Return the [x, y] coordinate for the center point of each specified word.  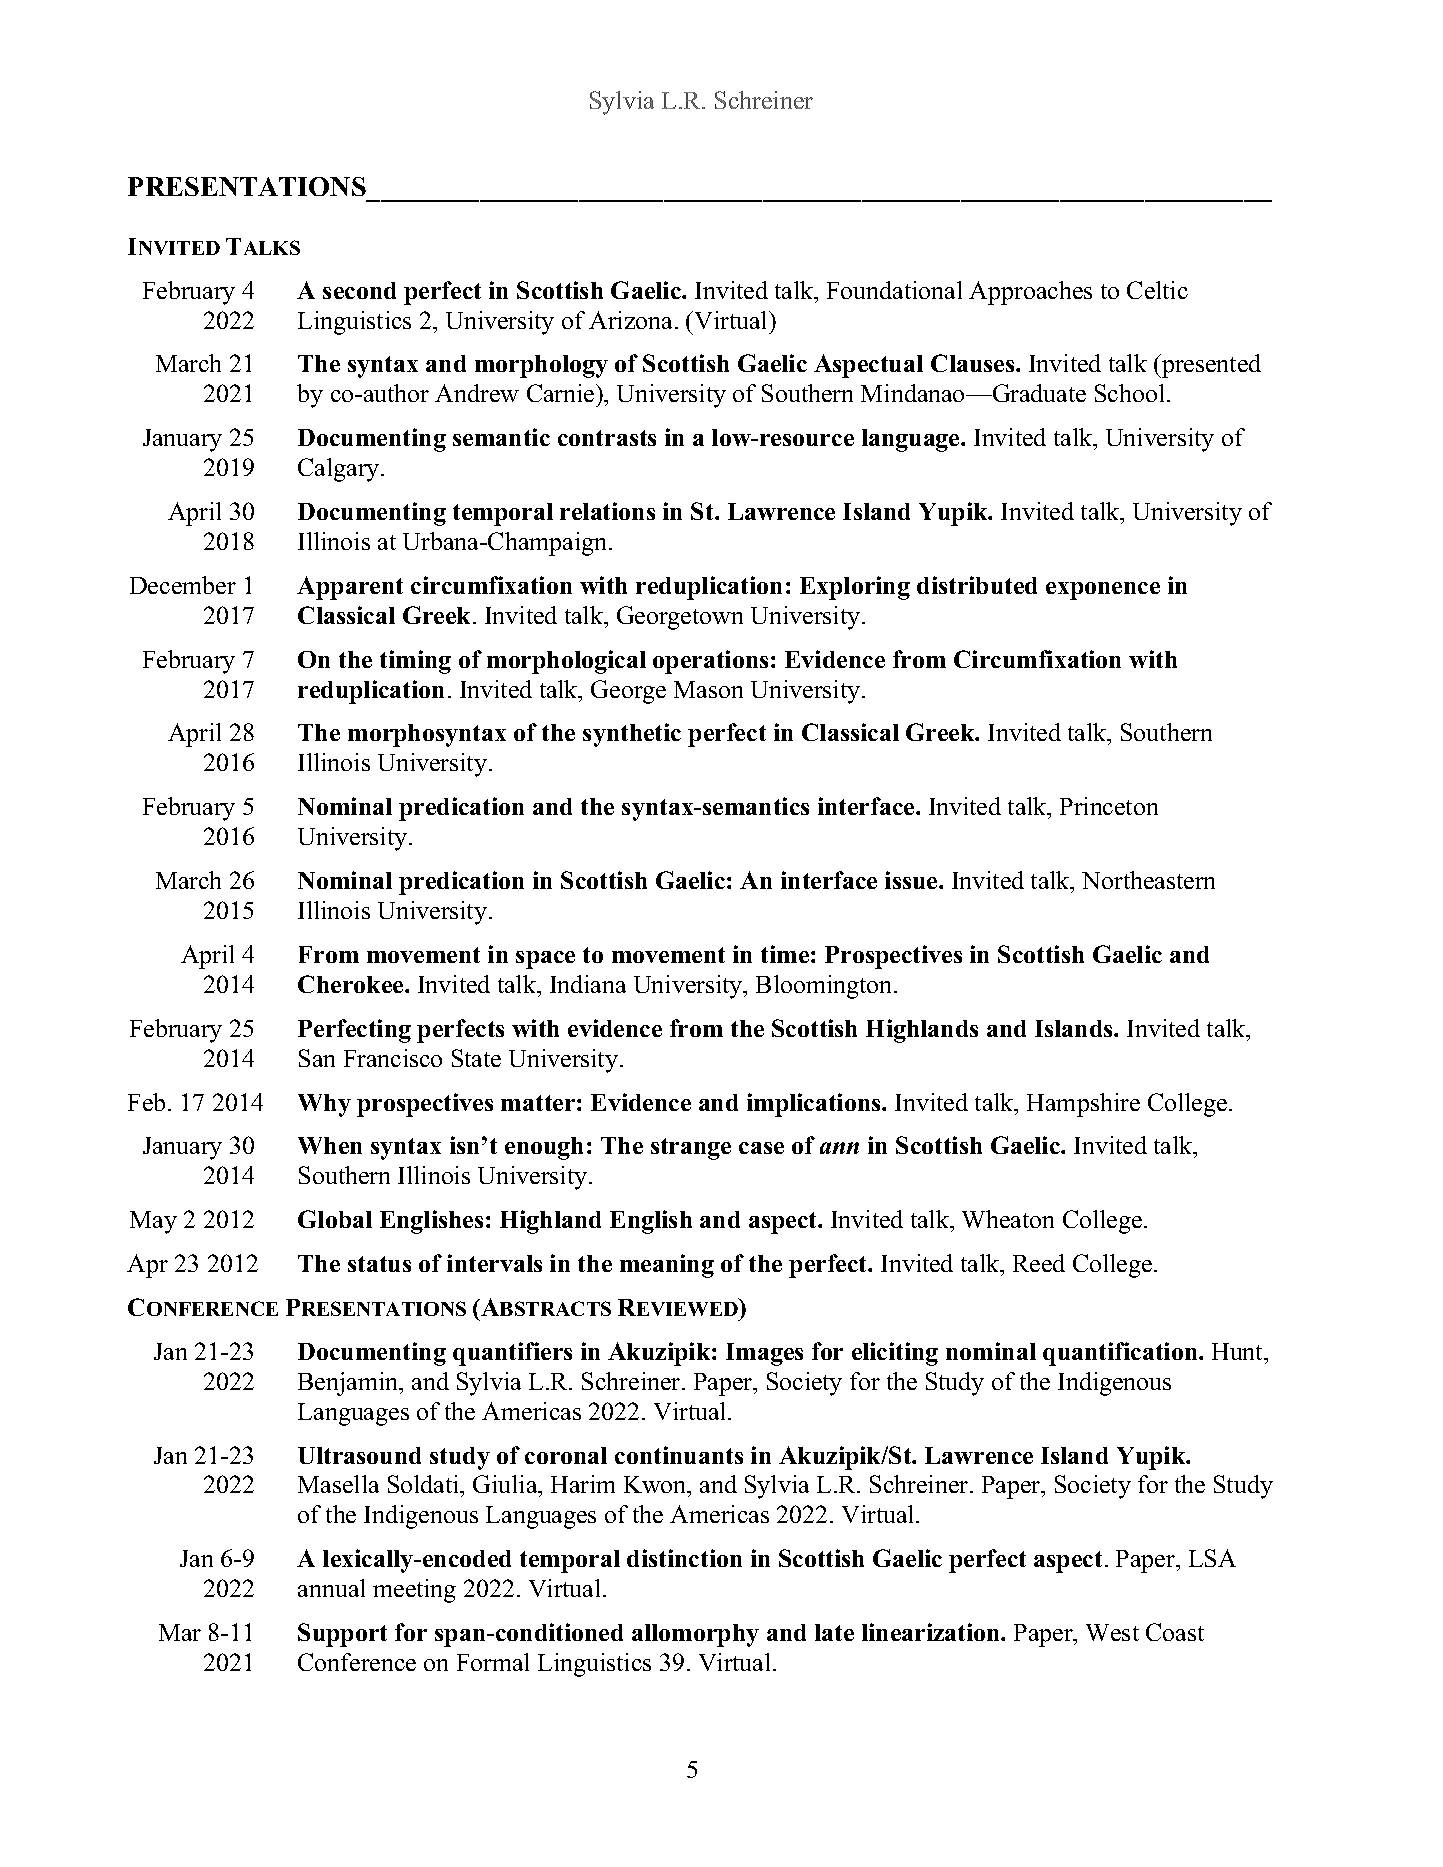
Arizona [632, 320]
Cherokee [352, 984]
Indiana [588, 984]
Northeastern [1148, 880]
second [359, 290]
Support [342, 1635]
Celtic [1157, 290]
